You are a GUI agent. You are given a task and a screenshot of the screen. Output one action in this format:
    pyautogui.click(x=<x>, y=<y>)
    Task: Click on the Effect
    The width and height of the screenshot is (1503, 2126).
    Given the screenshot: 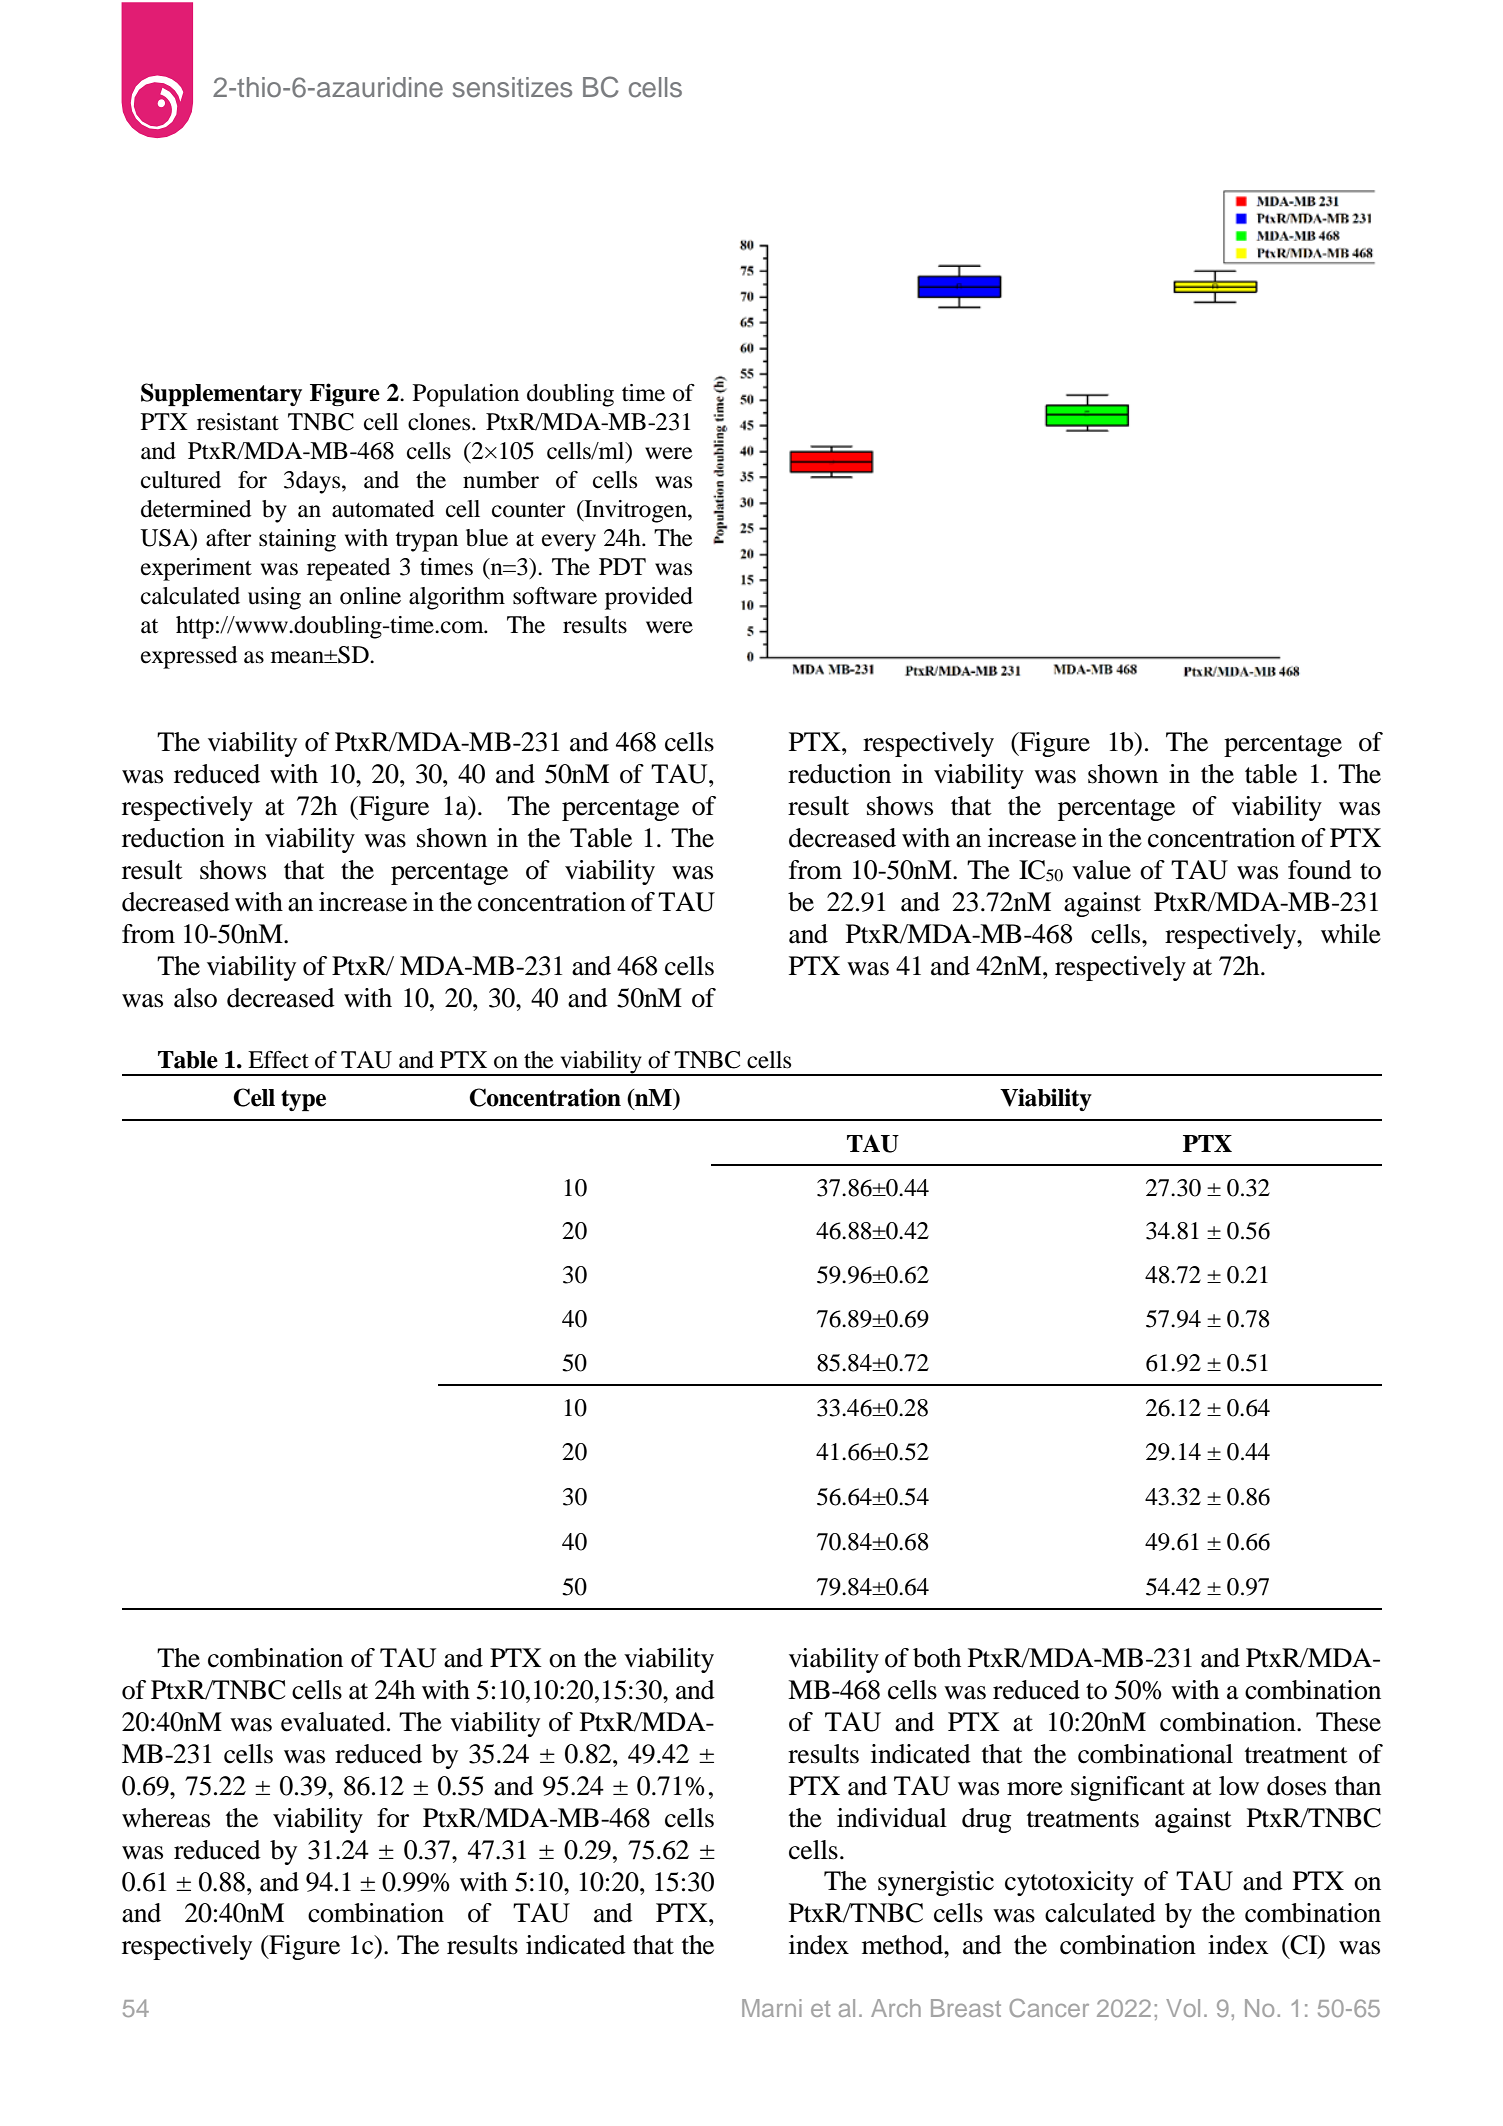 What is the action you would take?
    pyautogui.click(x=278, y=1060)
